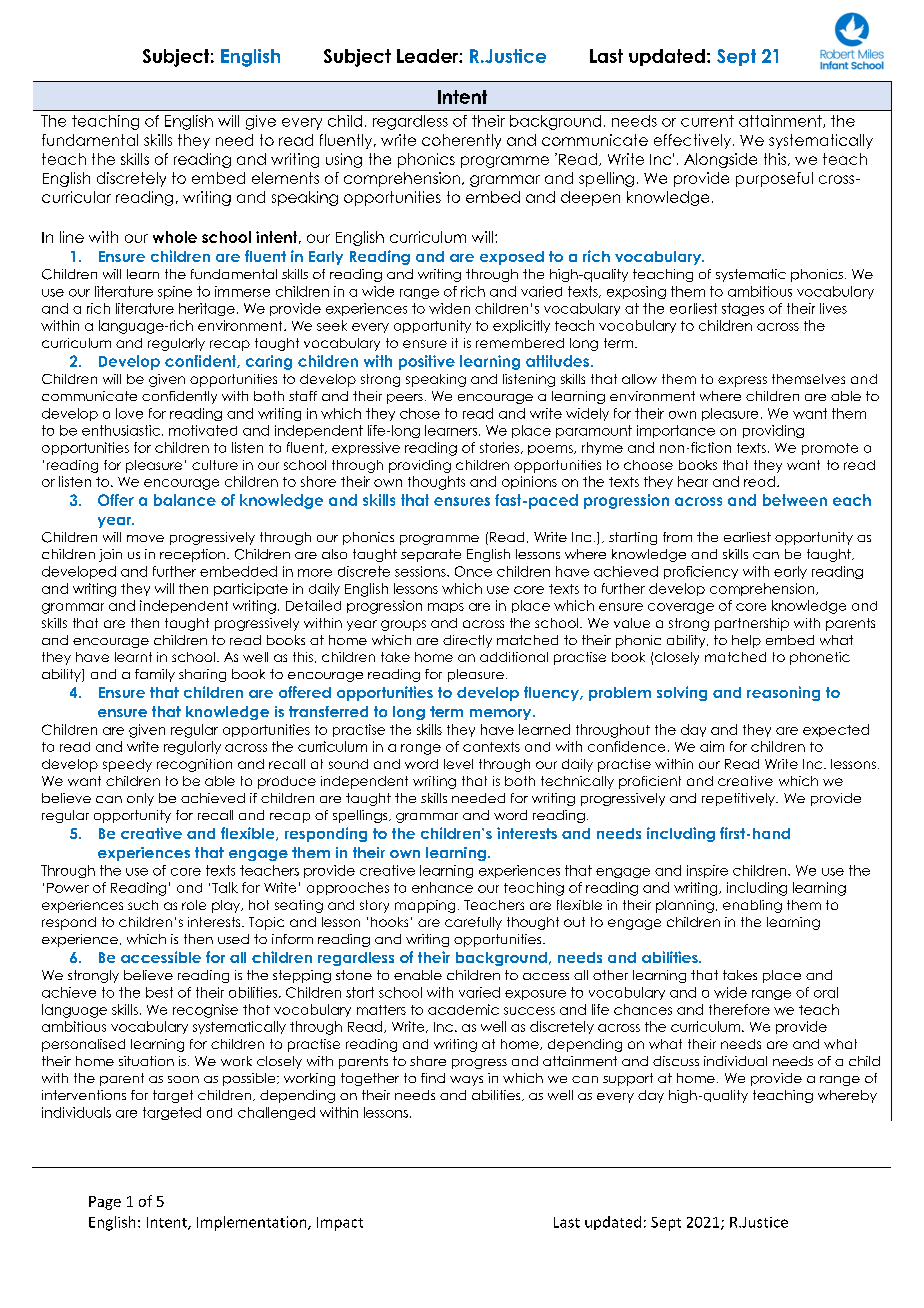 This screenshot has width=924, height=1308. I want to click on coherently, so click(461, 141).
